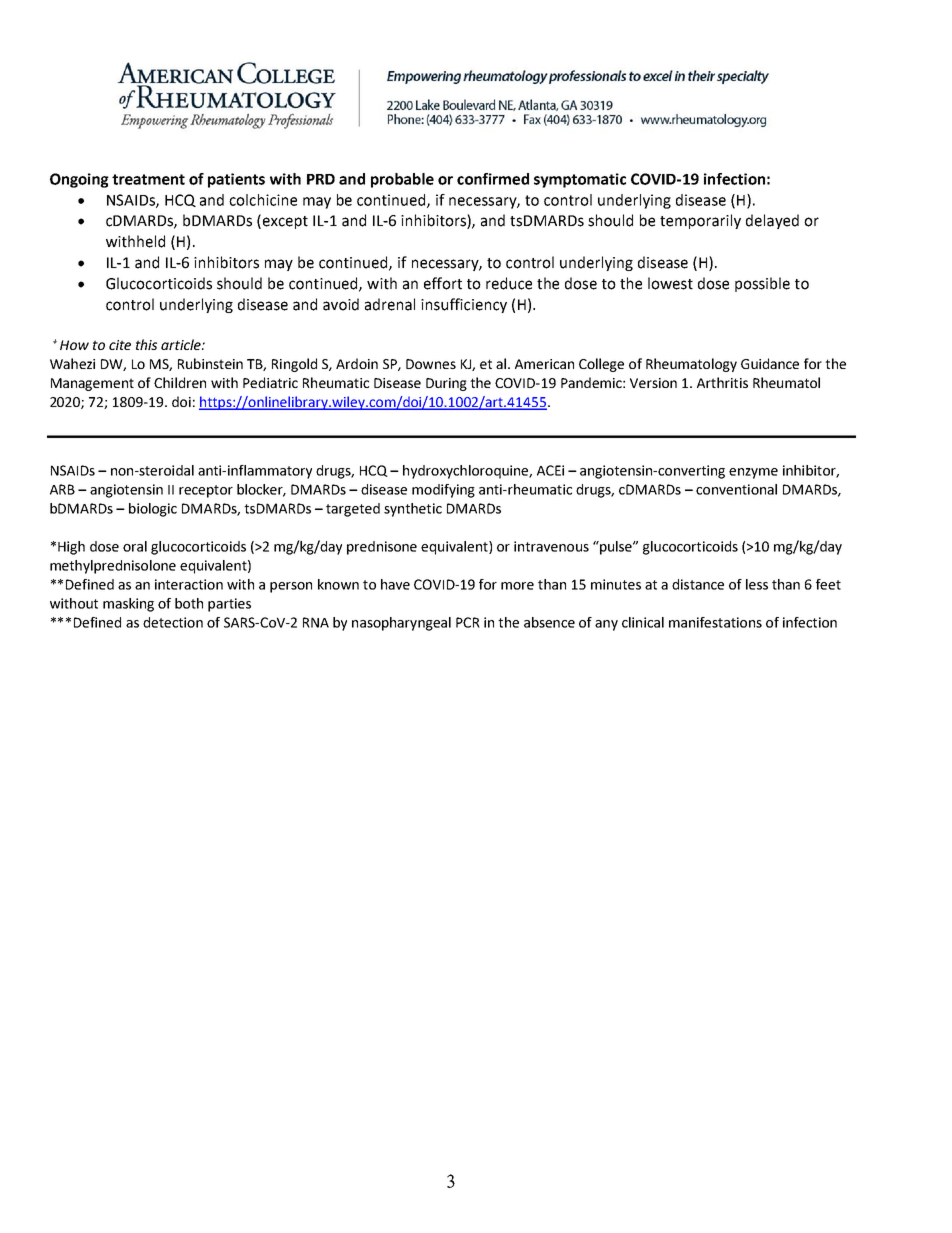 This screenshot has height=1233, width=952. I want to click on this, so click(146, 344).
